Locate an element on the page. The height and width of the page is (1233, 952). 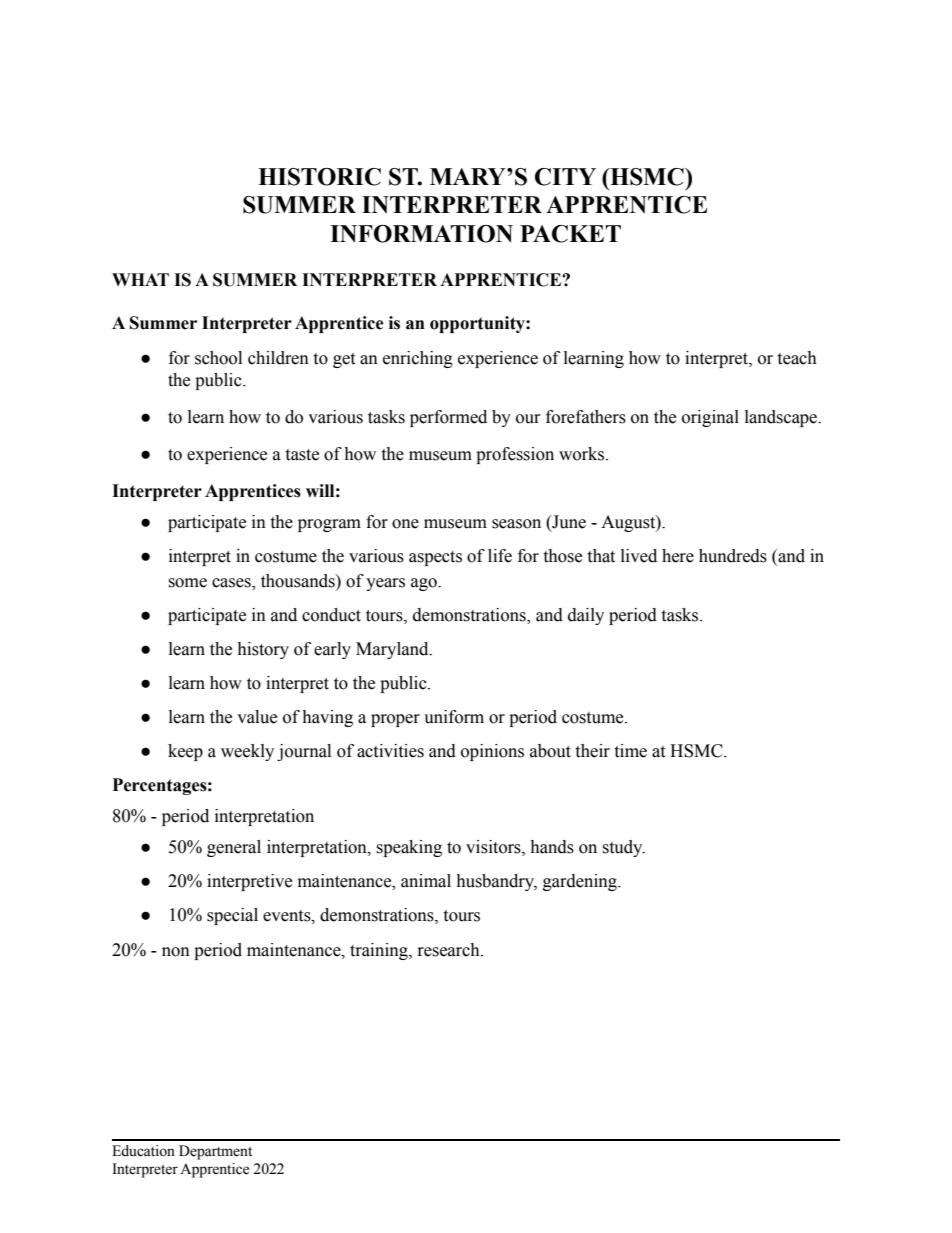
general is located at coordinates (234, 848).
